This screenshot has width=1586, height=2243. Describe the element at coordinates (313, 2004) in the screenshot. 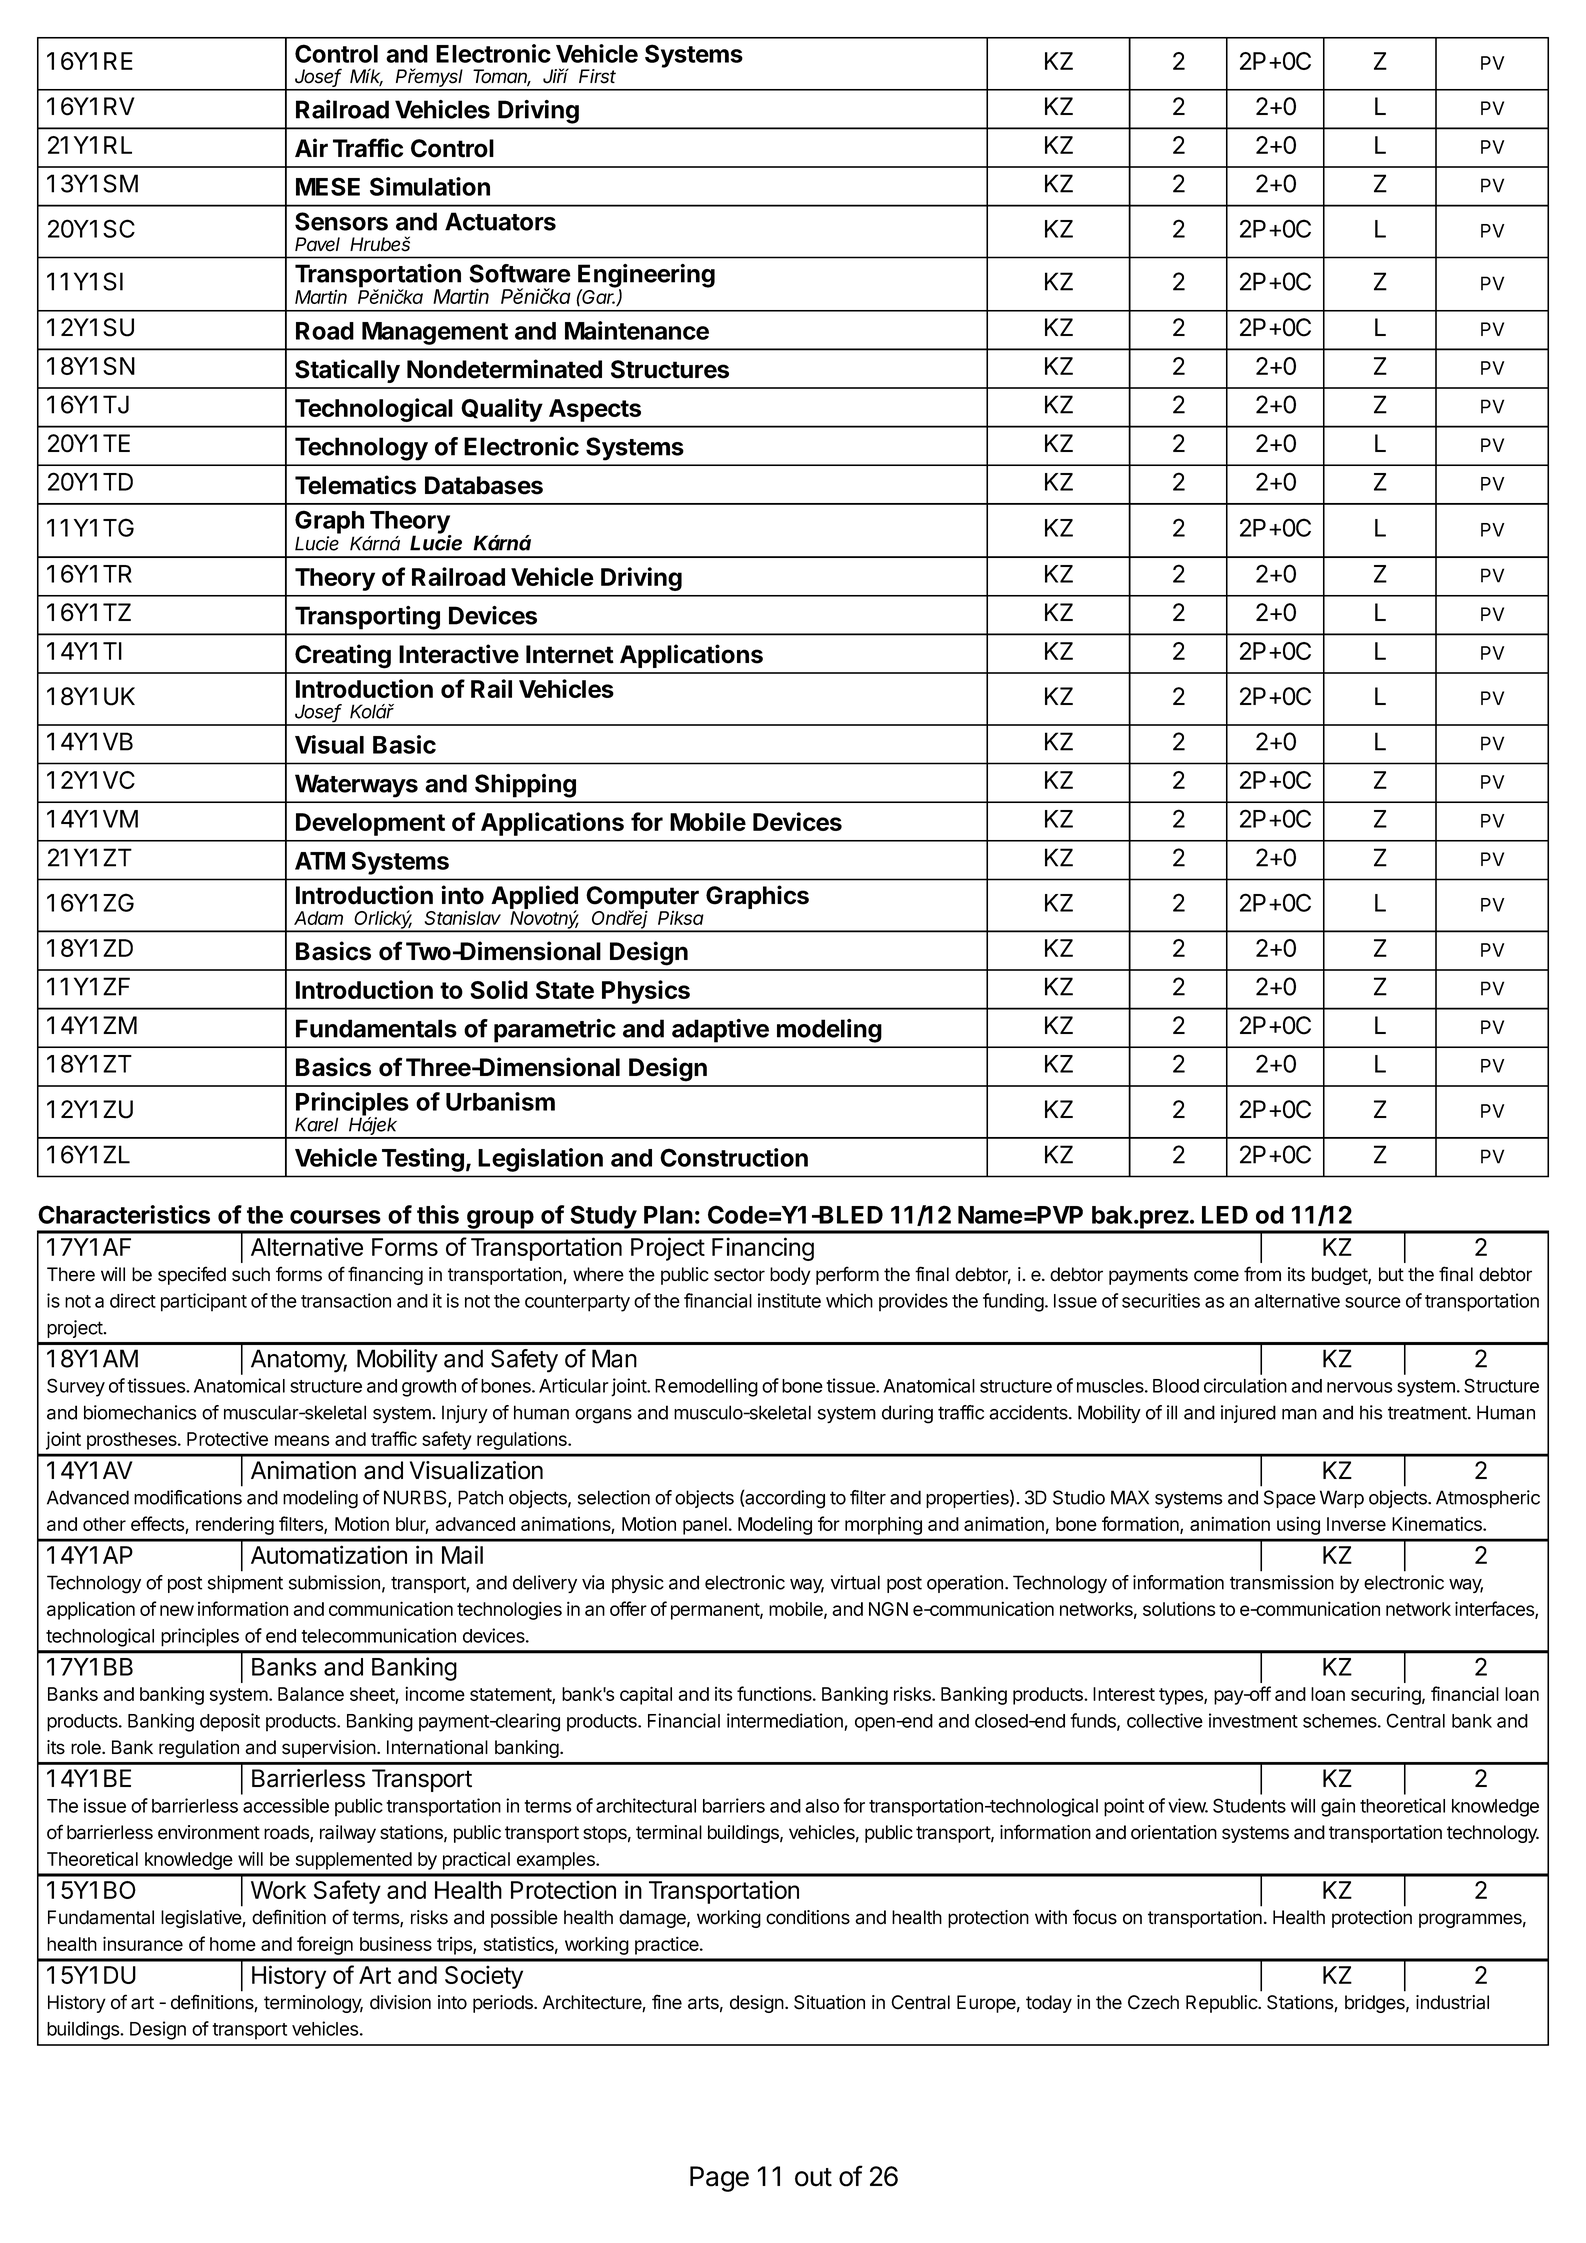

I see `terminology` at that location.
